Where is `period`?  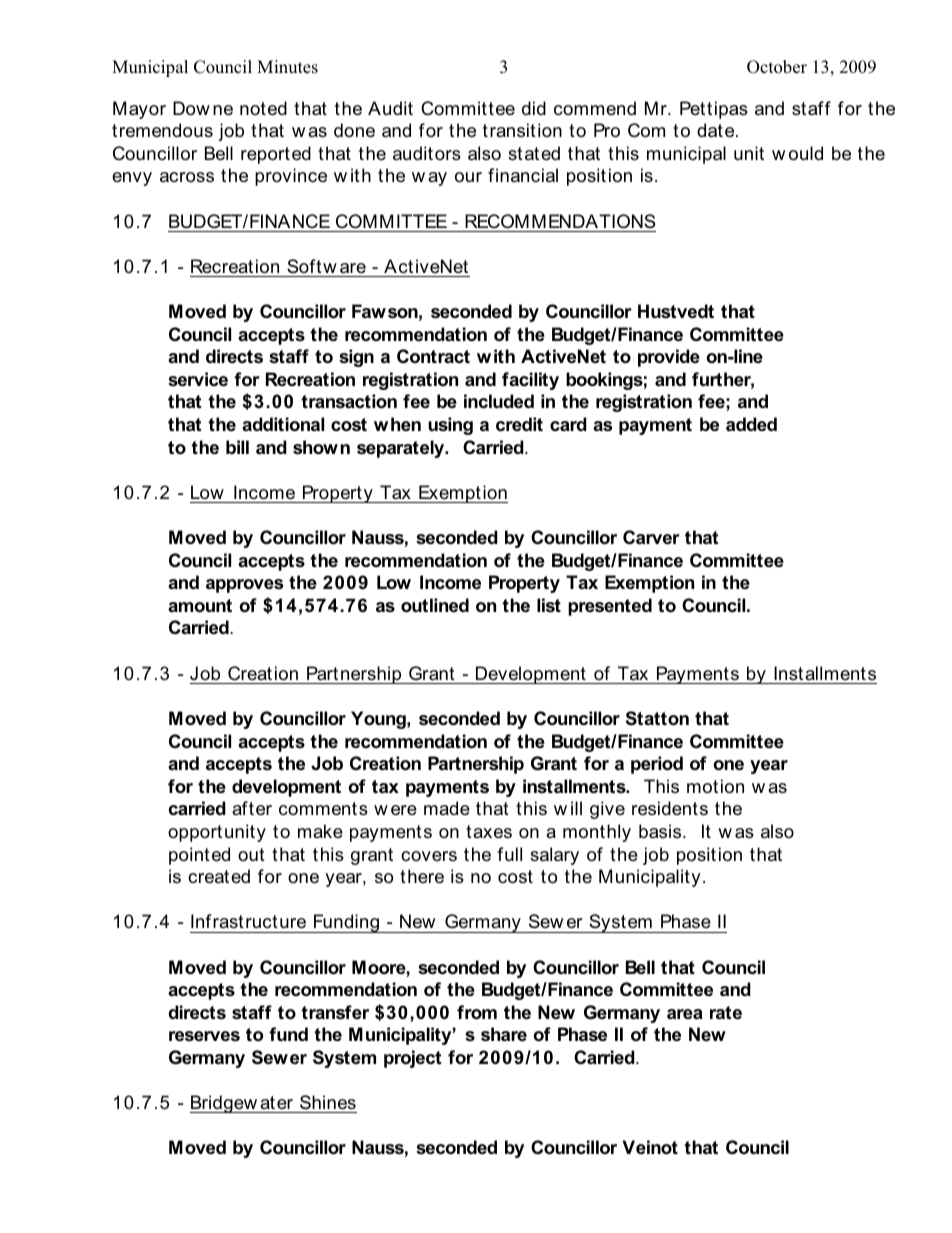
period is located at coordinates (657, 765).
